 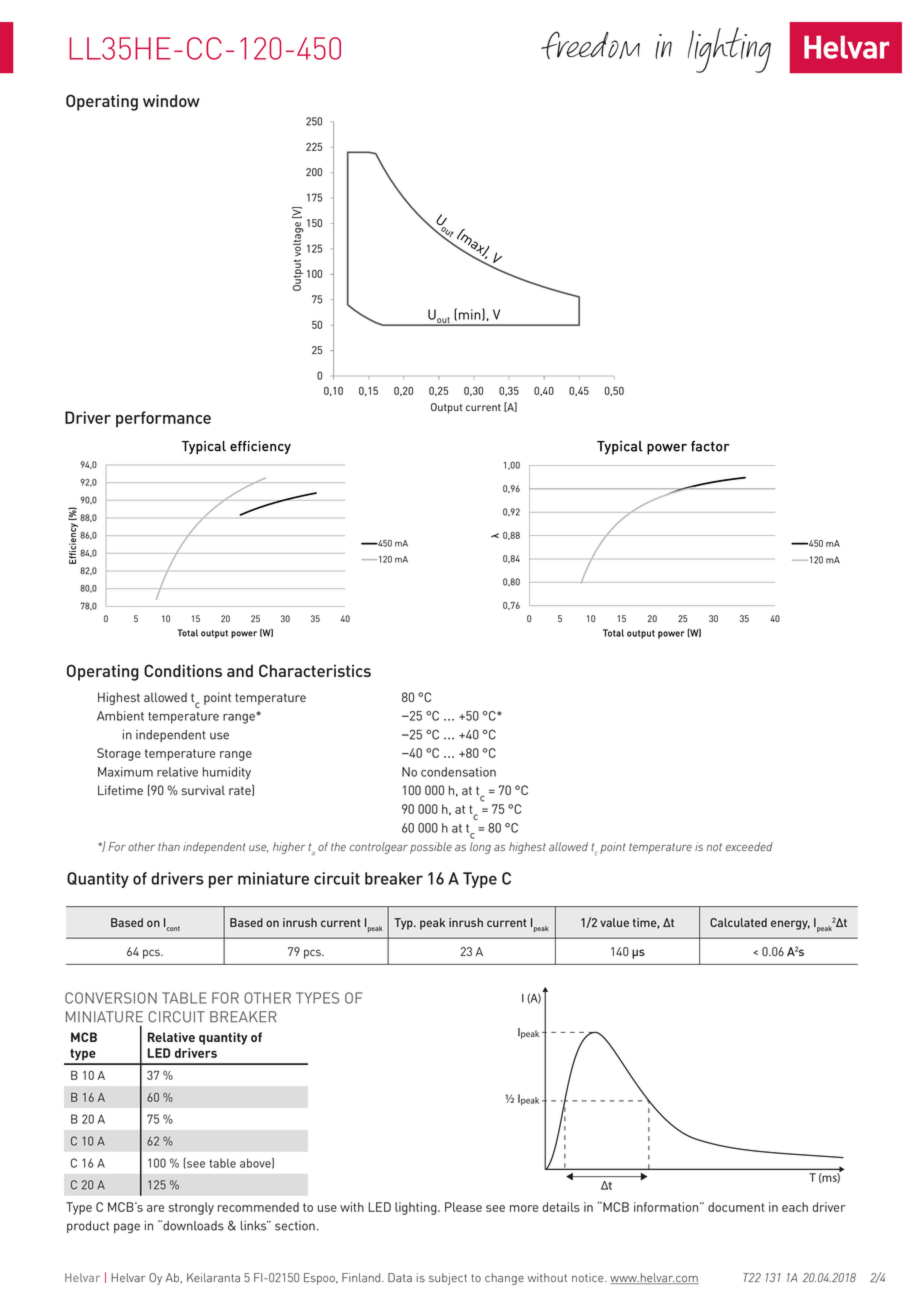 What do you see at coordinates (183, 670) in the page?
I see `Conditions` at bounding box center [183, 670].
